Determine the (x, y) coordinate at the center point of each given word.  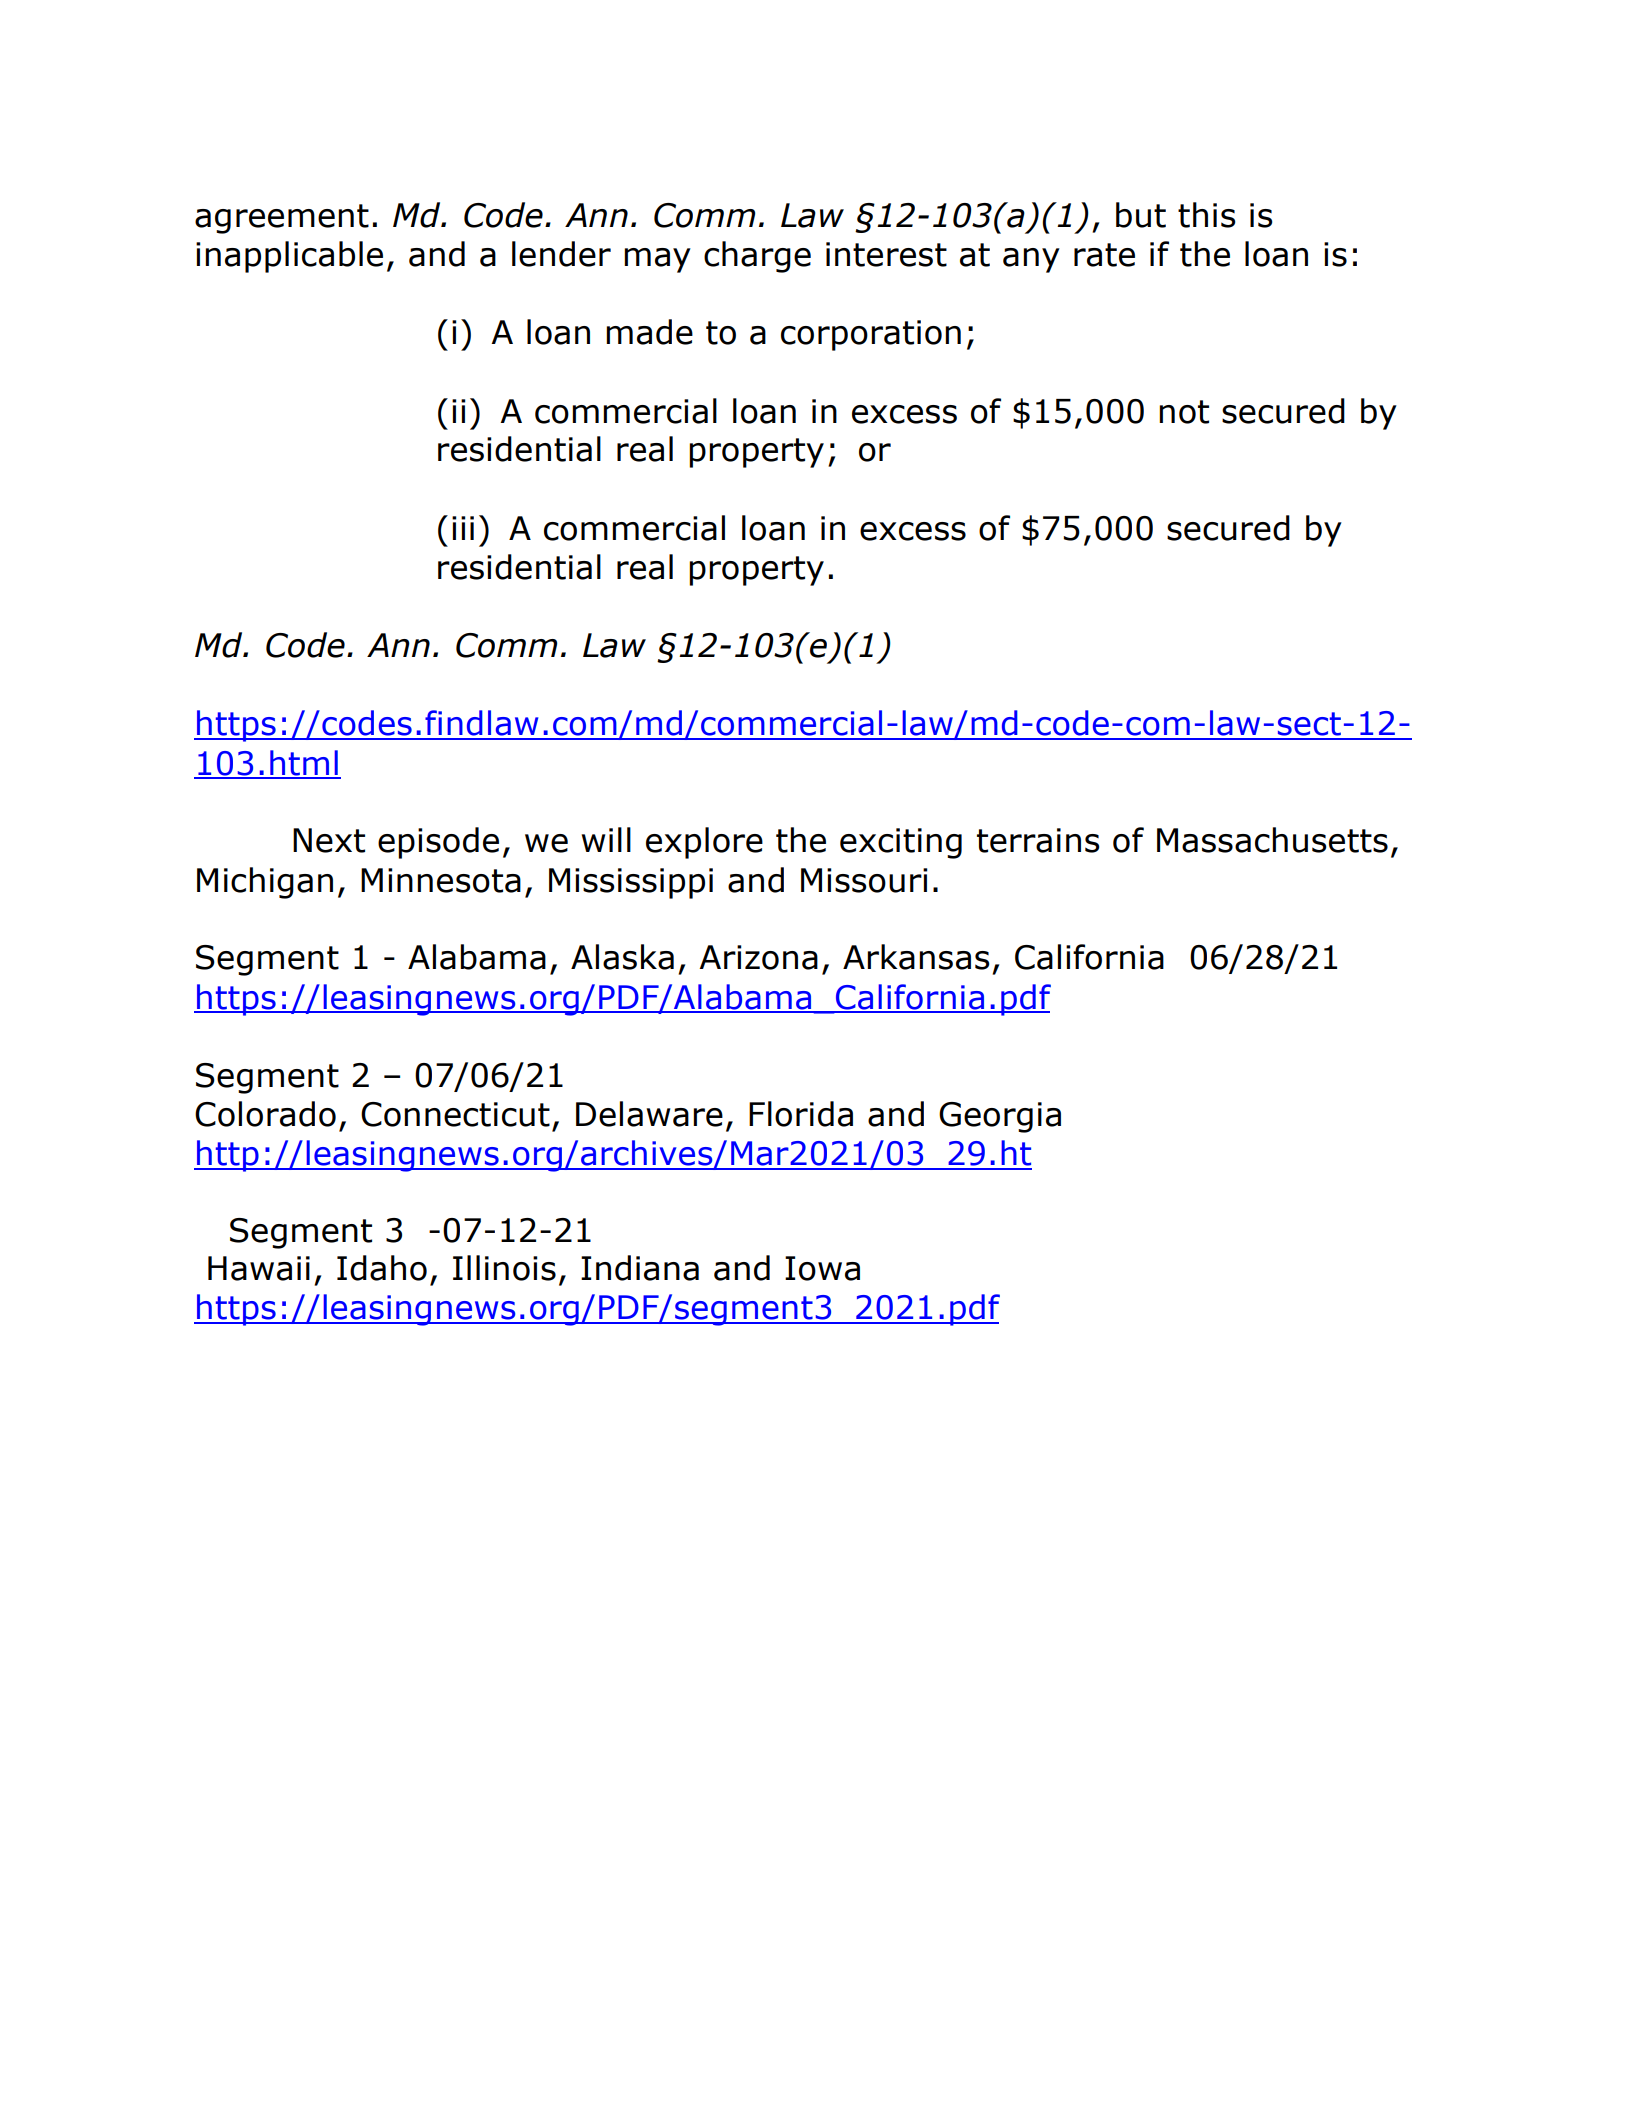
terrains (1038, 840)
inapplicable (289, 257)
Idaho (382, 1268)
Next (329, 840)
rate (1104, 255)
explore (704, 843)
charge (757, 257)
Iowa (822, 1268)
